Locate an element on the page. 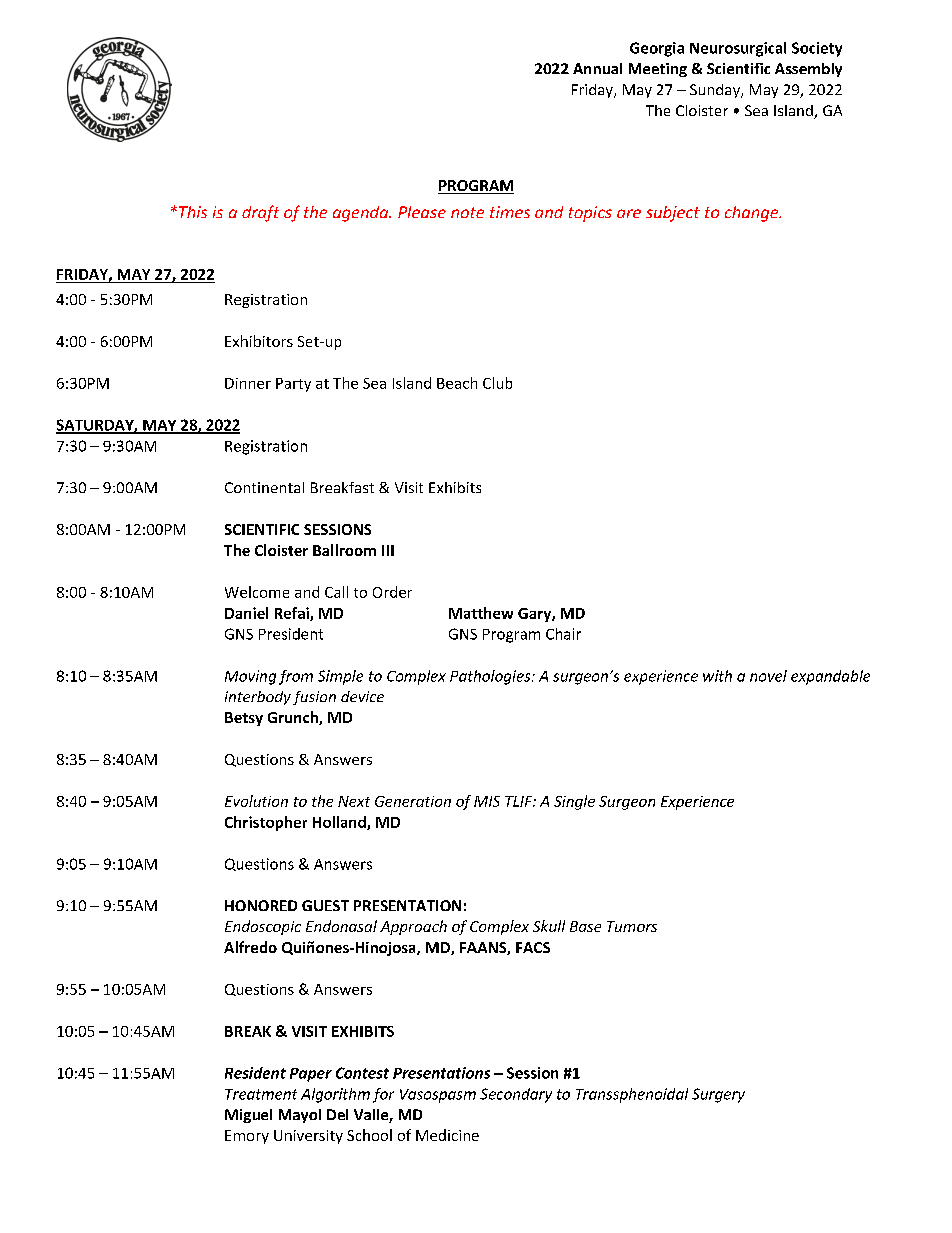 Image resolution: width=952 pixels, height=1233 pixels. Tumors is located at coordinates (632, 926).
